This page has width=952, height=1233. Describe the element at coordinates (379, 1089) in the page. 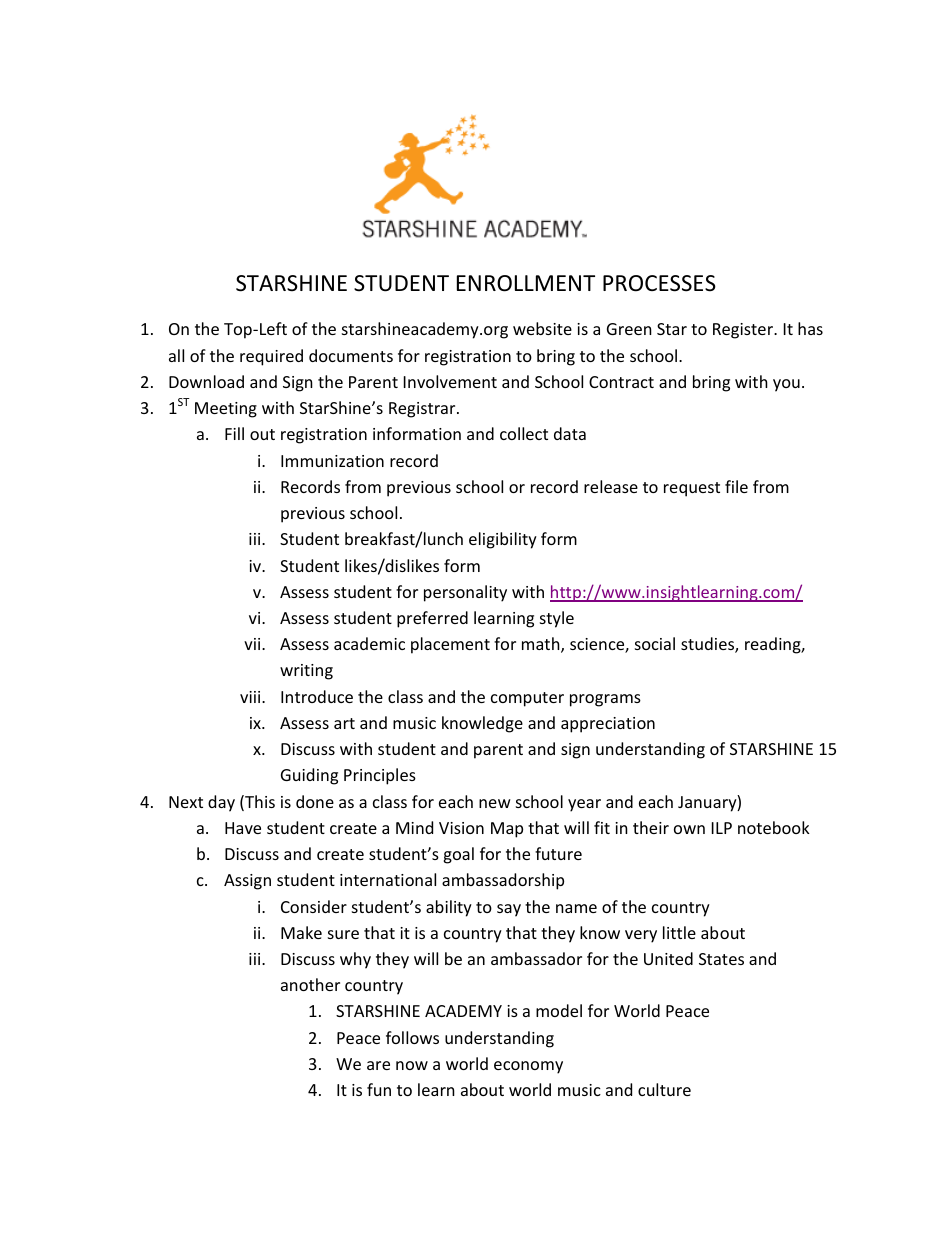

I see `fun` at that location.
